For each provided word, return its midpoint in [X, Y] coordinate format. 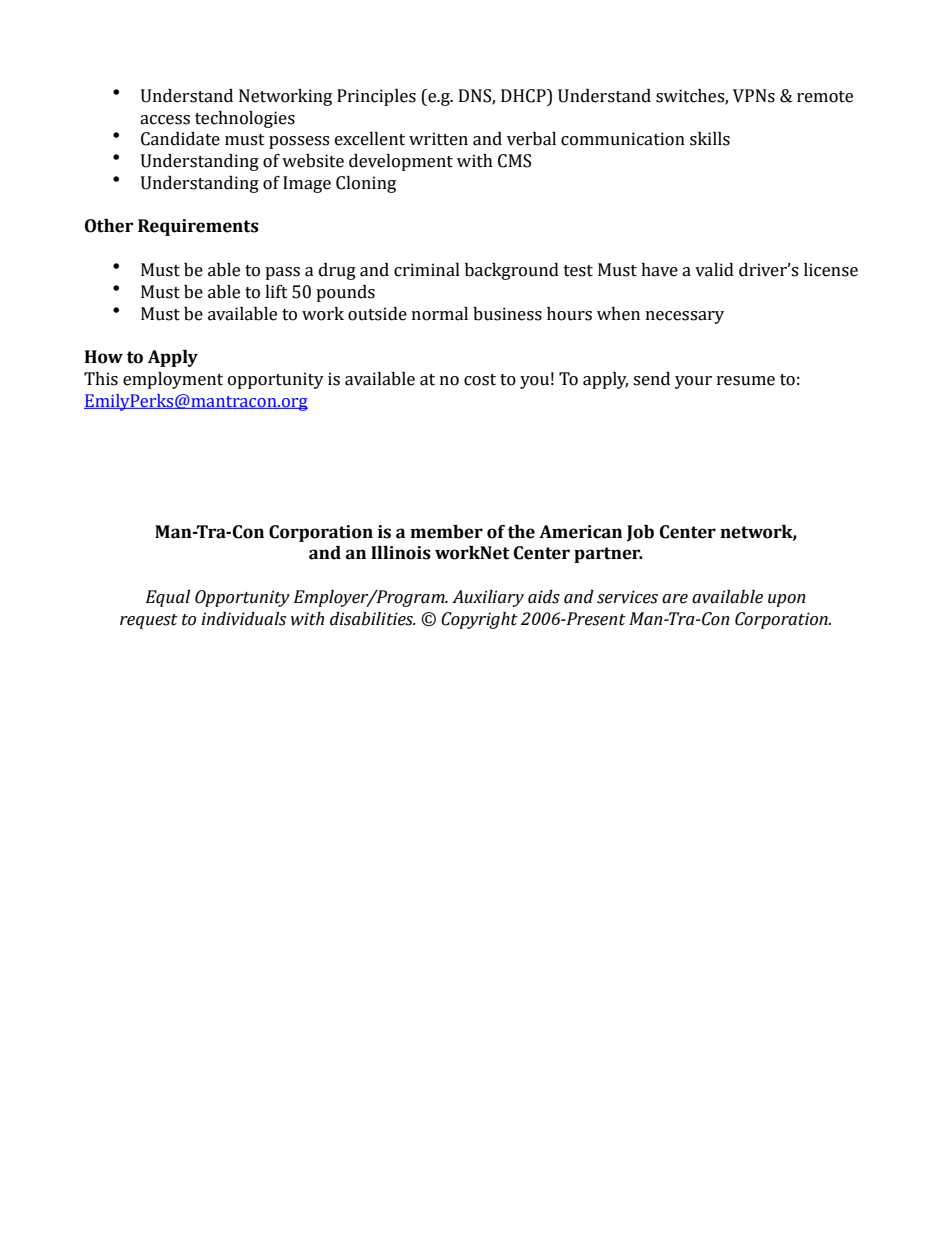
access [165, 120]
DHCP [524, 96]
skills [710, 139]
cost [480, 380]
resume [746, 381]
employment [173, 380]
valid [714, 270]
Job [640, 533]
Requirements [198, 227]
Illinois [401, 553]
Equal [168, 598]
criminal [427, 270]
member [446, 532]
